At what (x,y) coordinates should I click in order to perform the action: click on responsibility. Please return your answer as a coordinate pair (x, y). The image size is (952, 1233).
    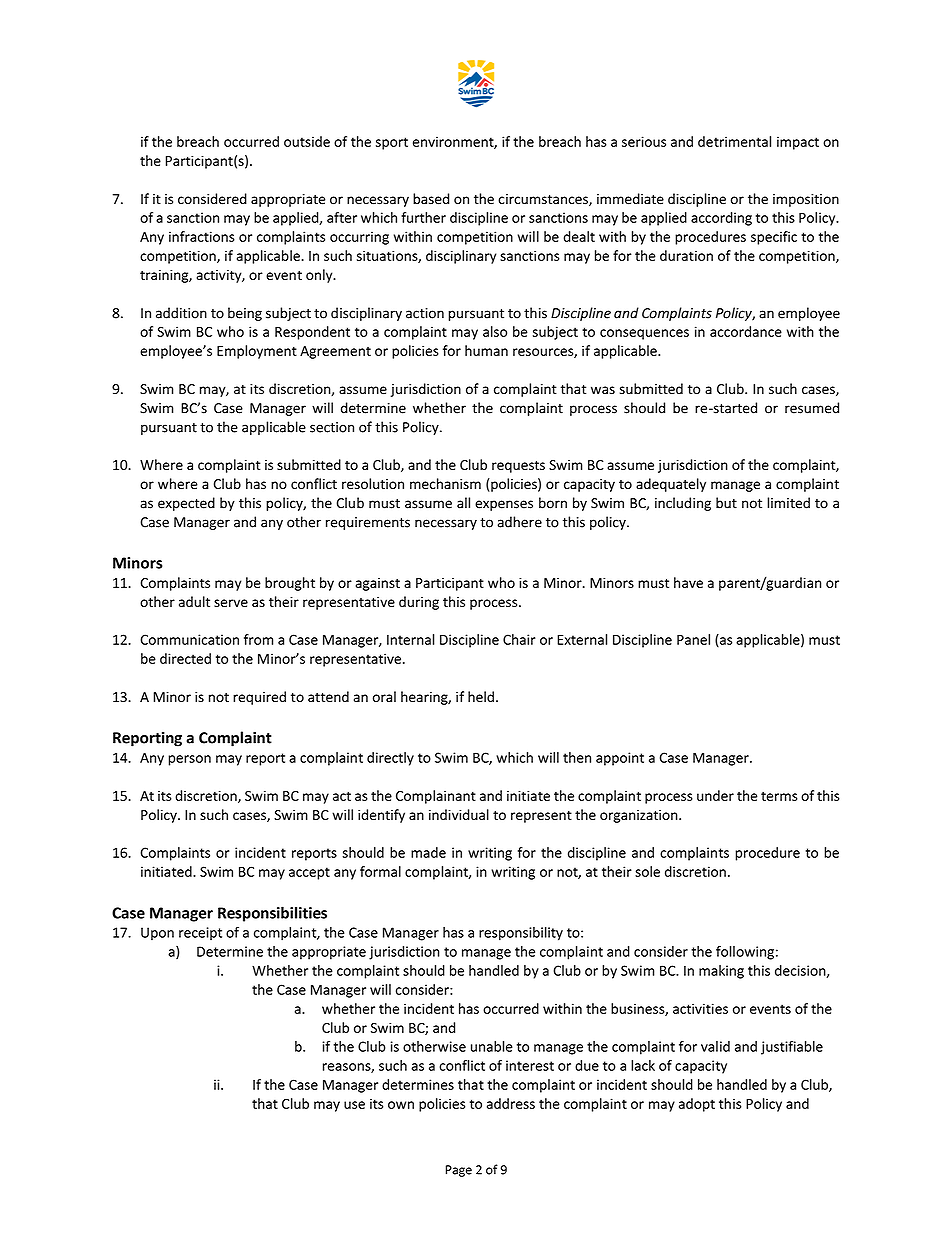
    Looking at the image, I should click on (521, 934).
